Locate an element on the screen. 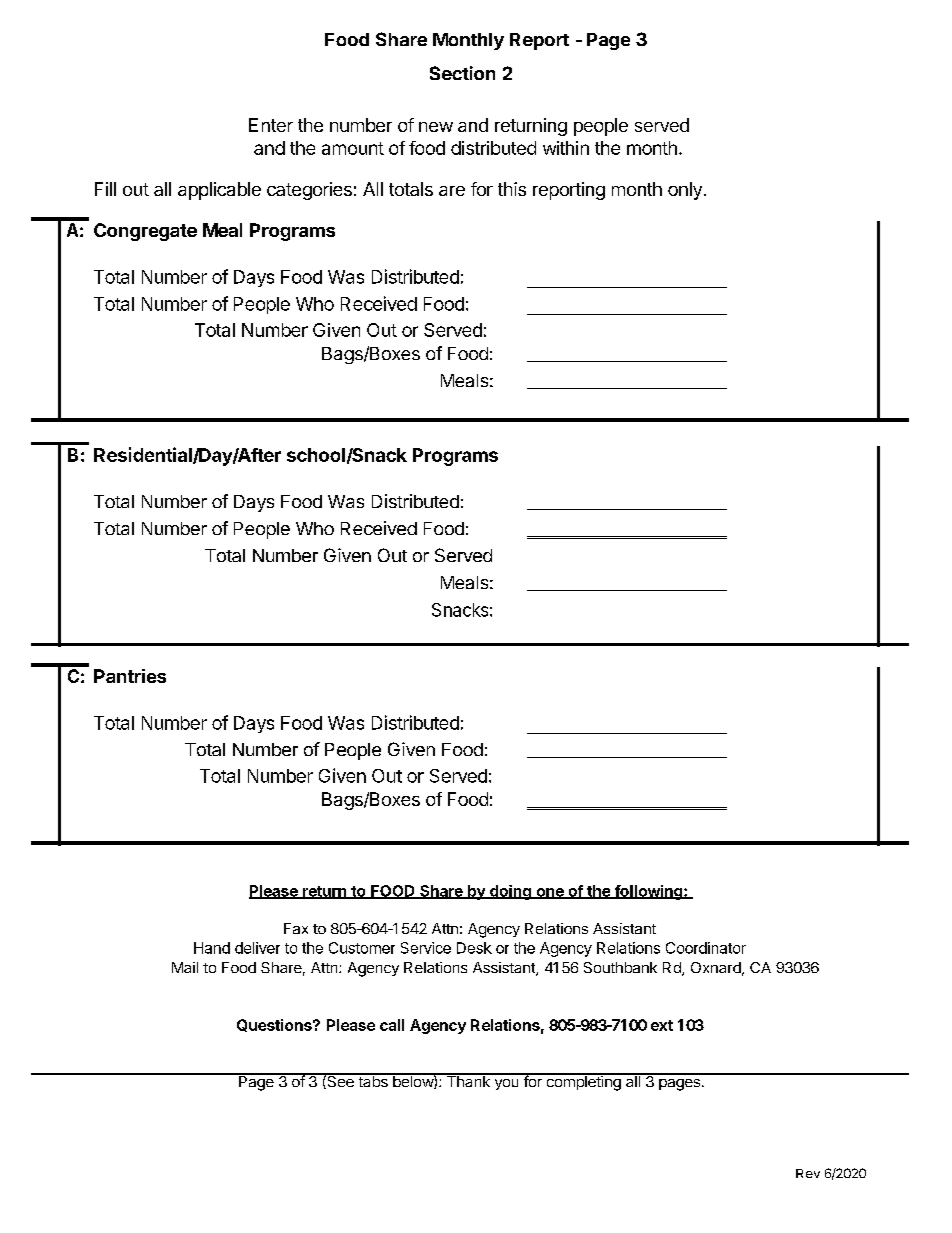  only is located at coordinates (685, 191).
